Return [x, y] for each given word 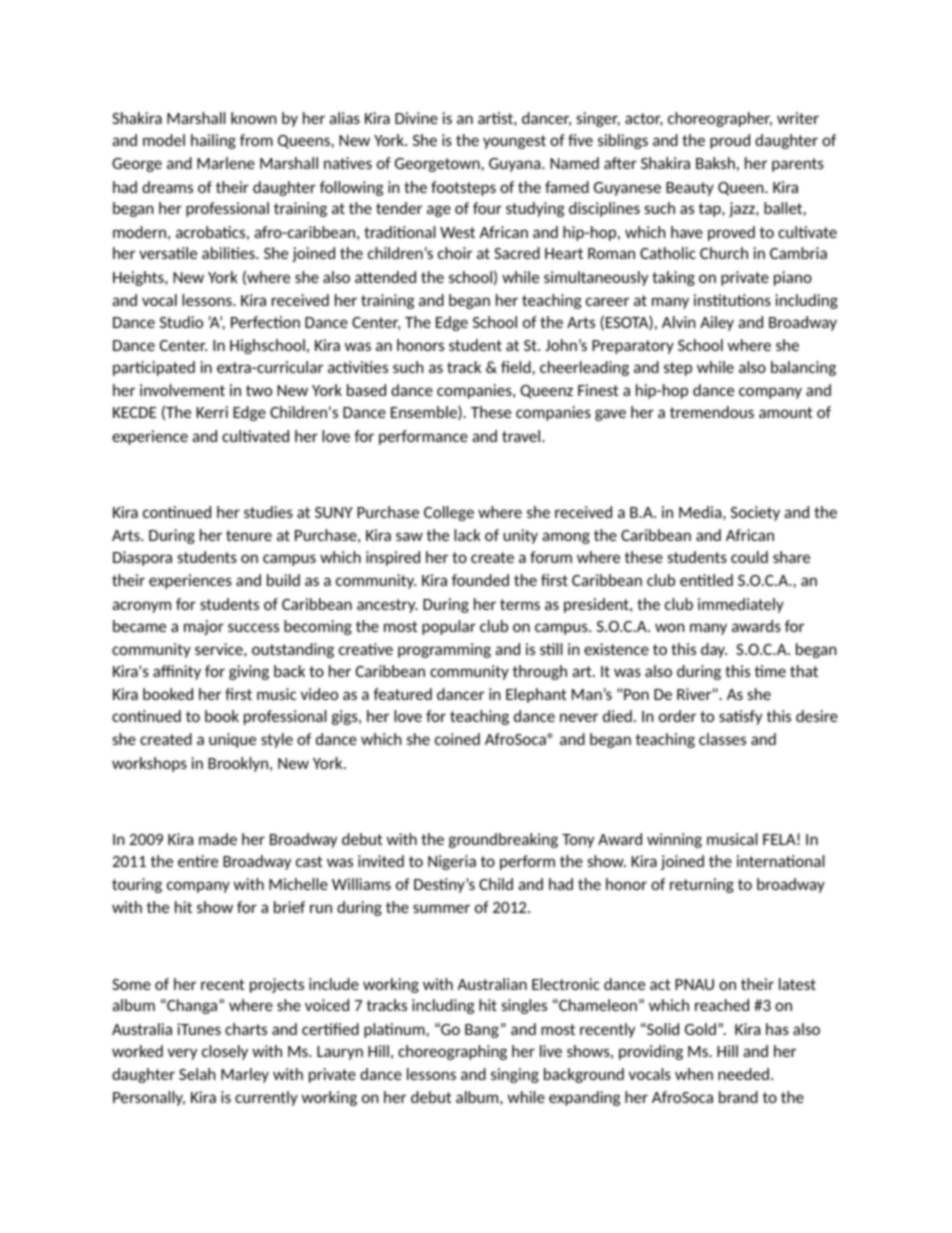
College [449, 513]
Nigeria [452, 862]
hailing [213, 141]
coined [457, 739]
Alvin [678, 322]
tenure [249, 535]
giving [249, 672]
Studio [181, 322]
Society [755, 513]
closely [225, 1052]
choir [455, 253]
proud [730, 141]
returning [702, 885]
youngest [514, 142]
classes [722, 739]
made [218, 839]
